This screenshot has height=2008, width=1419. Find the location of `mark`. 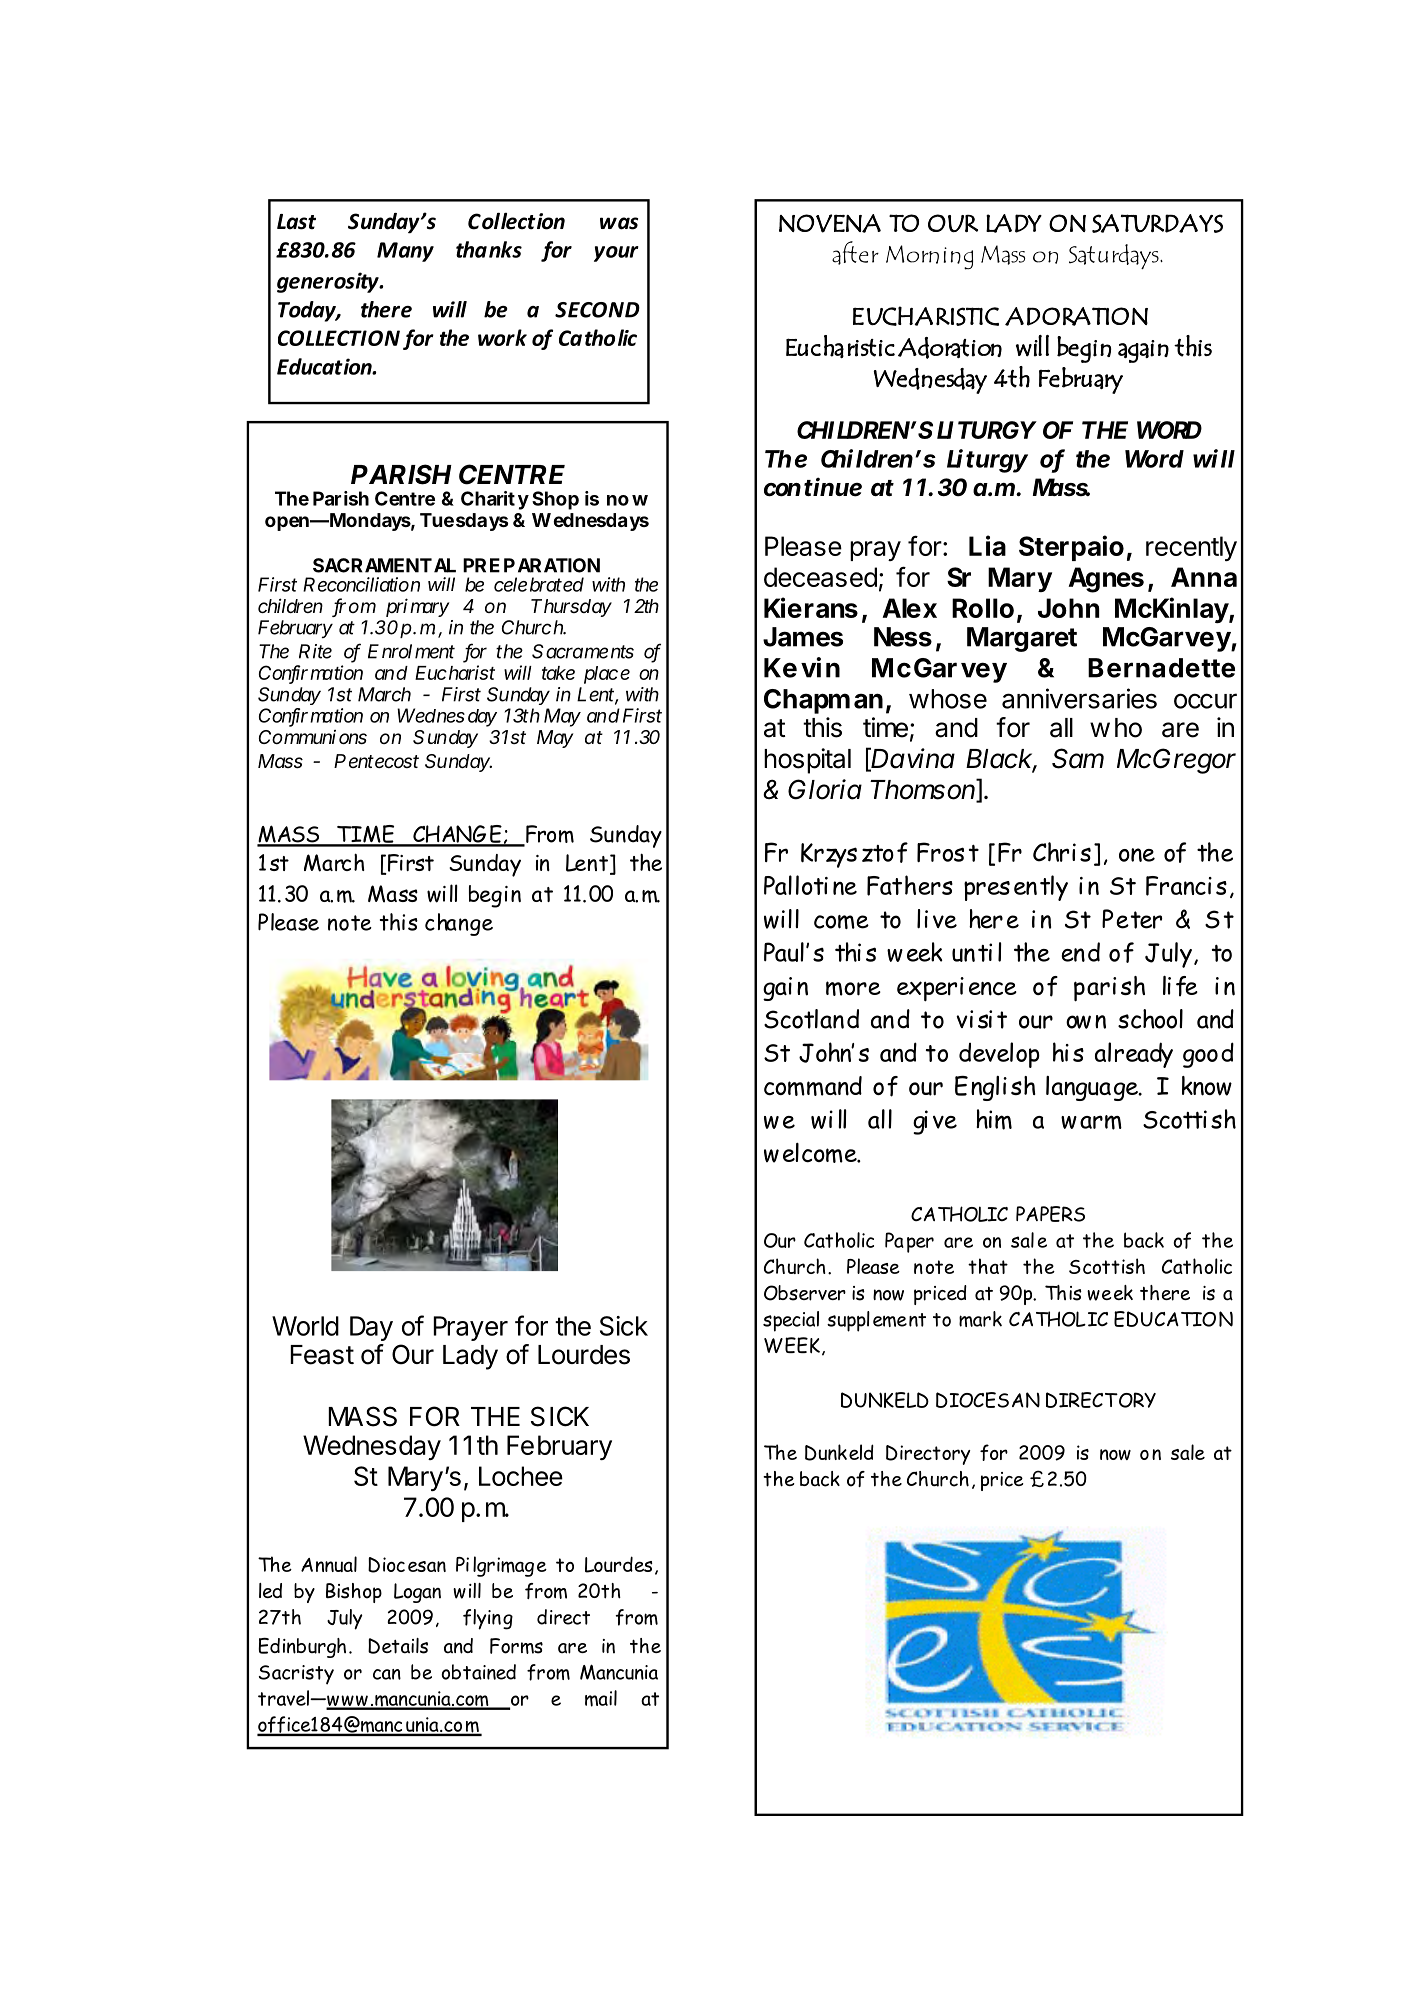

mark is located at coordinates (980, 1319).
